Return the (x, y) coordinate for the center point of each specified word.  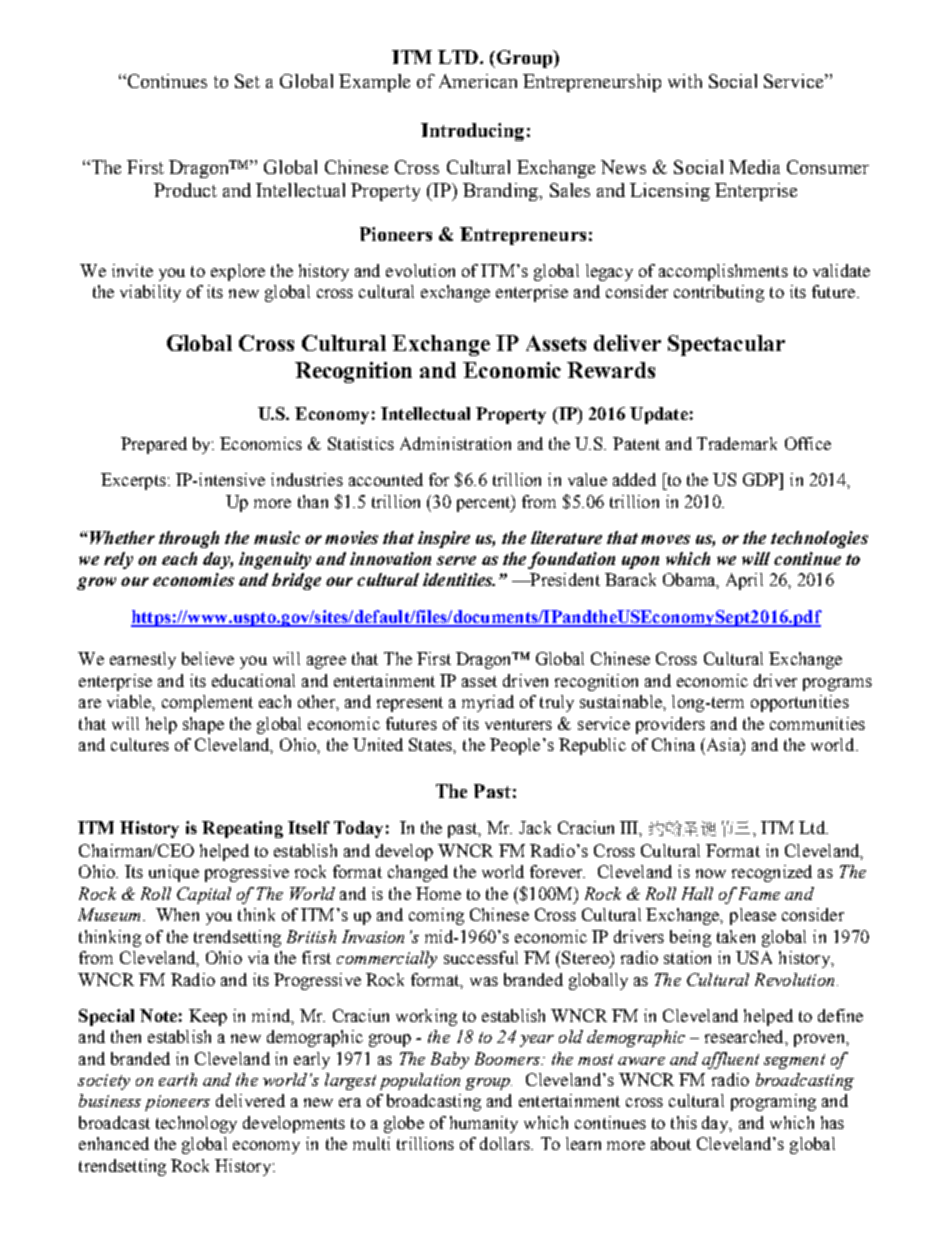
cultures (140, 744)
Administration (455, 443)
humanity (484, 1124)
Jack (535, 827)
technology (196, 1124)
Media (754, 167)
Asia (723, 744)
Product (185, 190)
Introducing (472, 132)
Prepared (154, 445)
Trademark (737, 443)
